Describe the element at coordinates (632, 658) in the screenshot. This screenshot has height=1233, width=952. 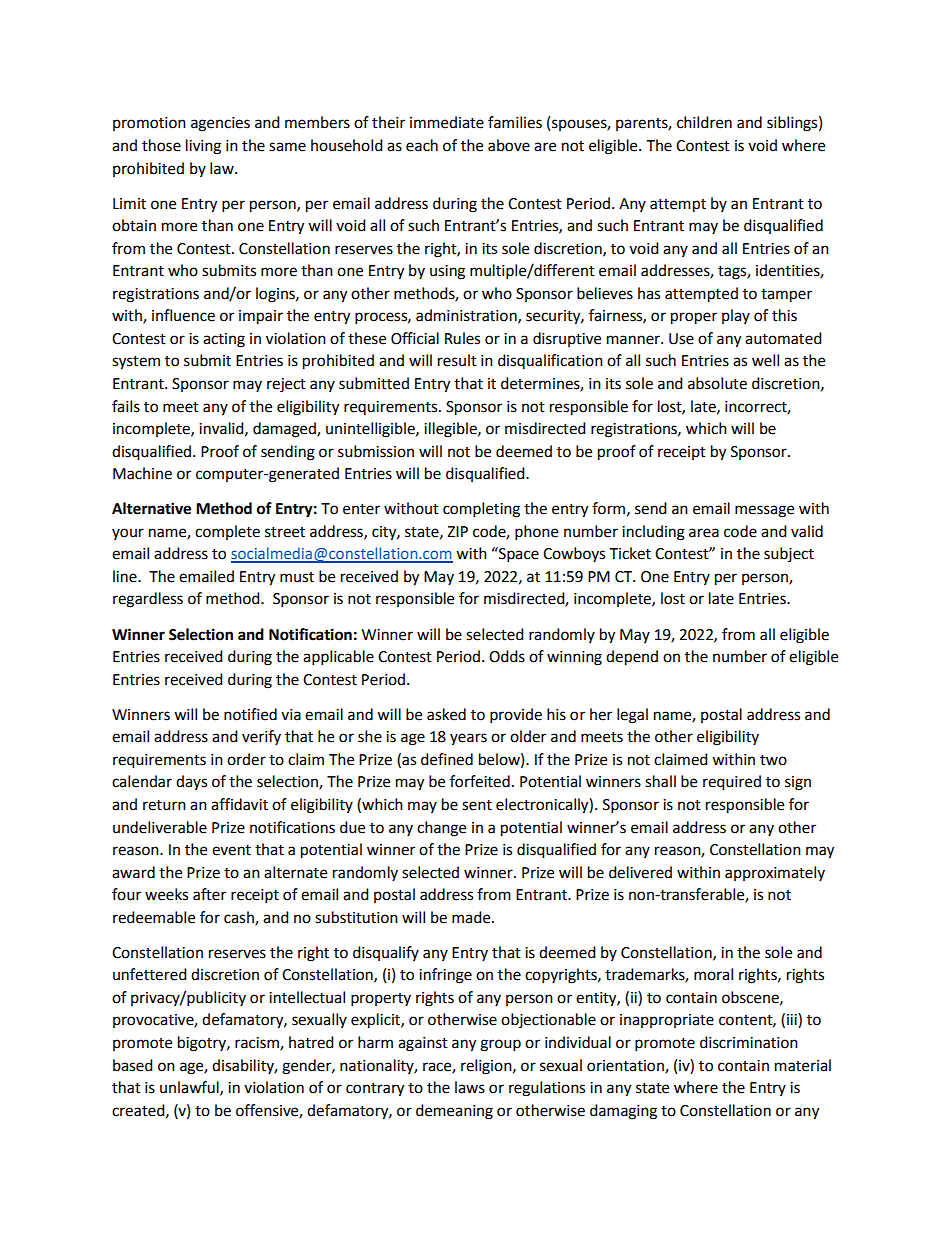
I see `depend` at that location.
